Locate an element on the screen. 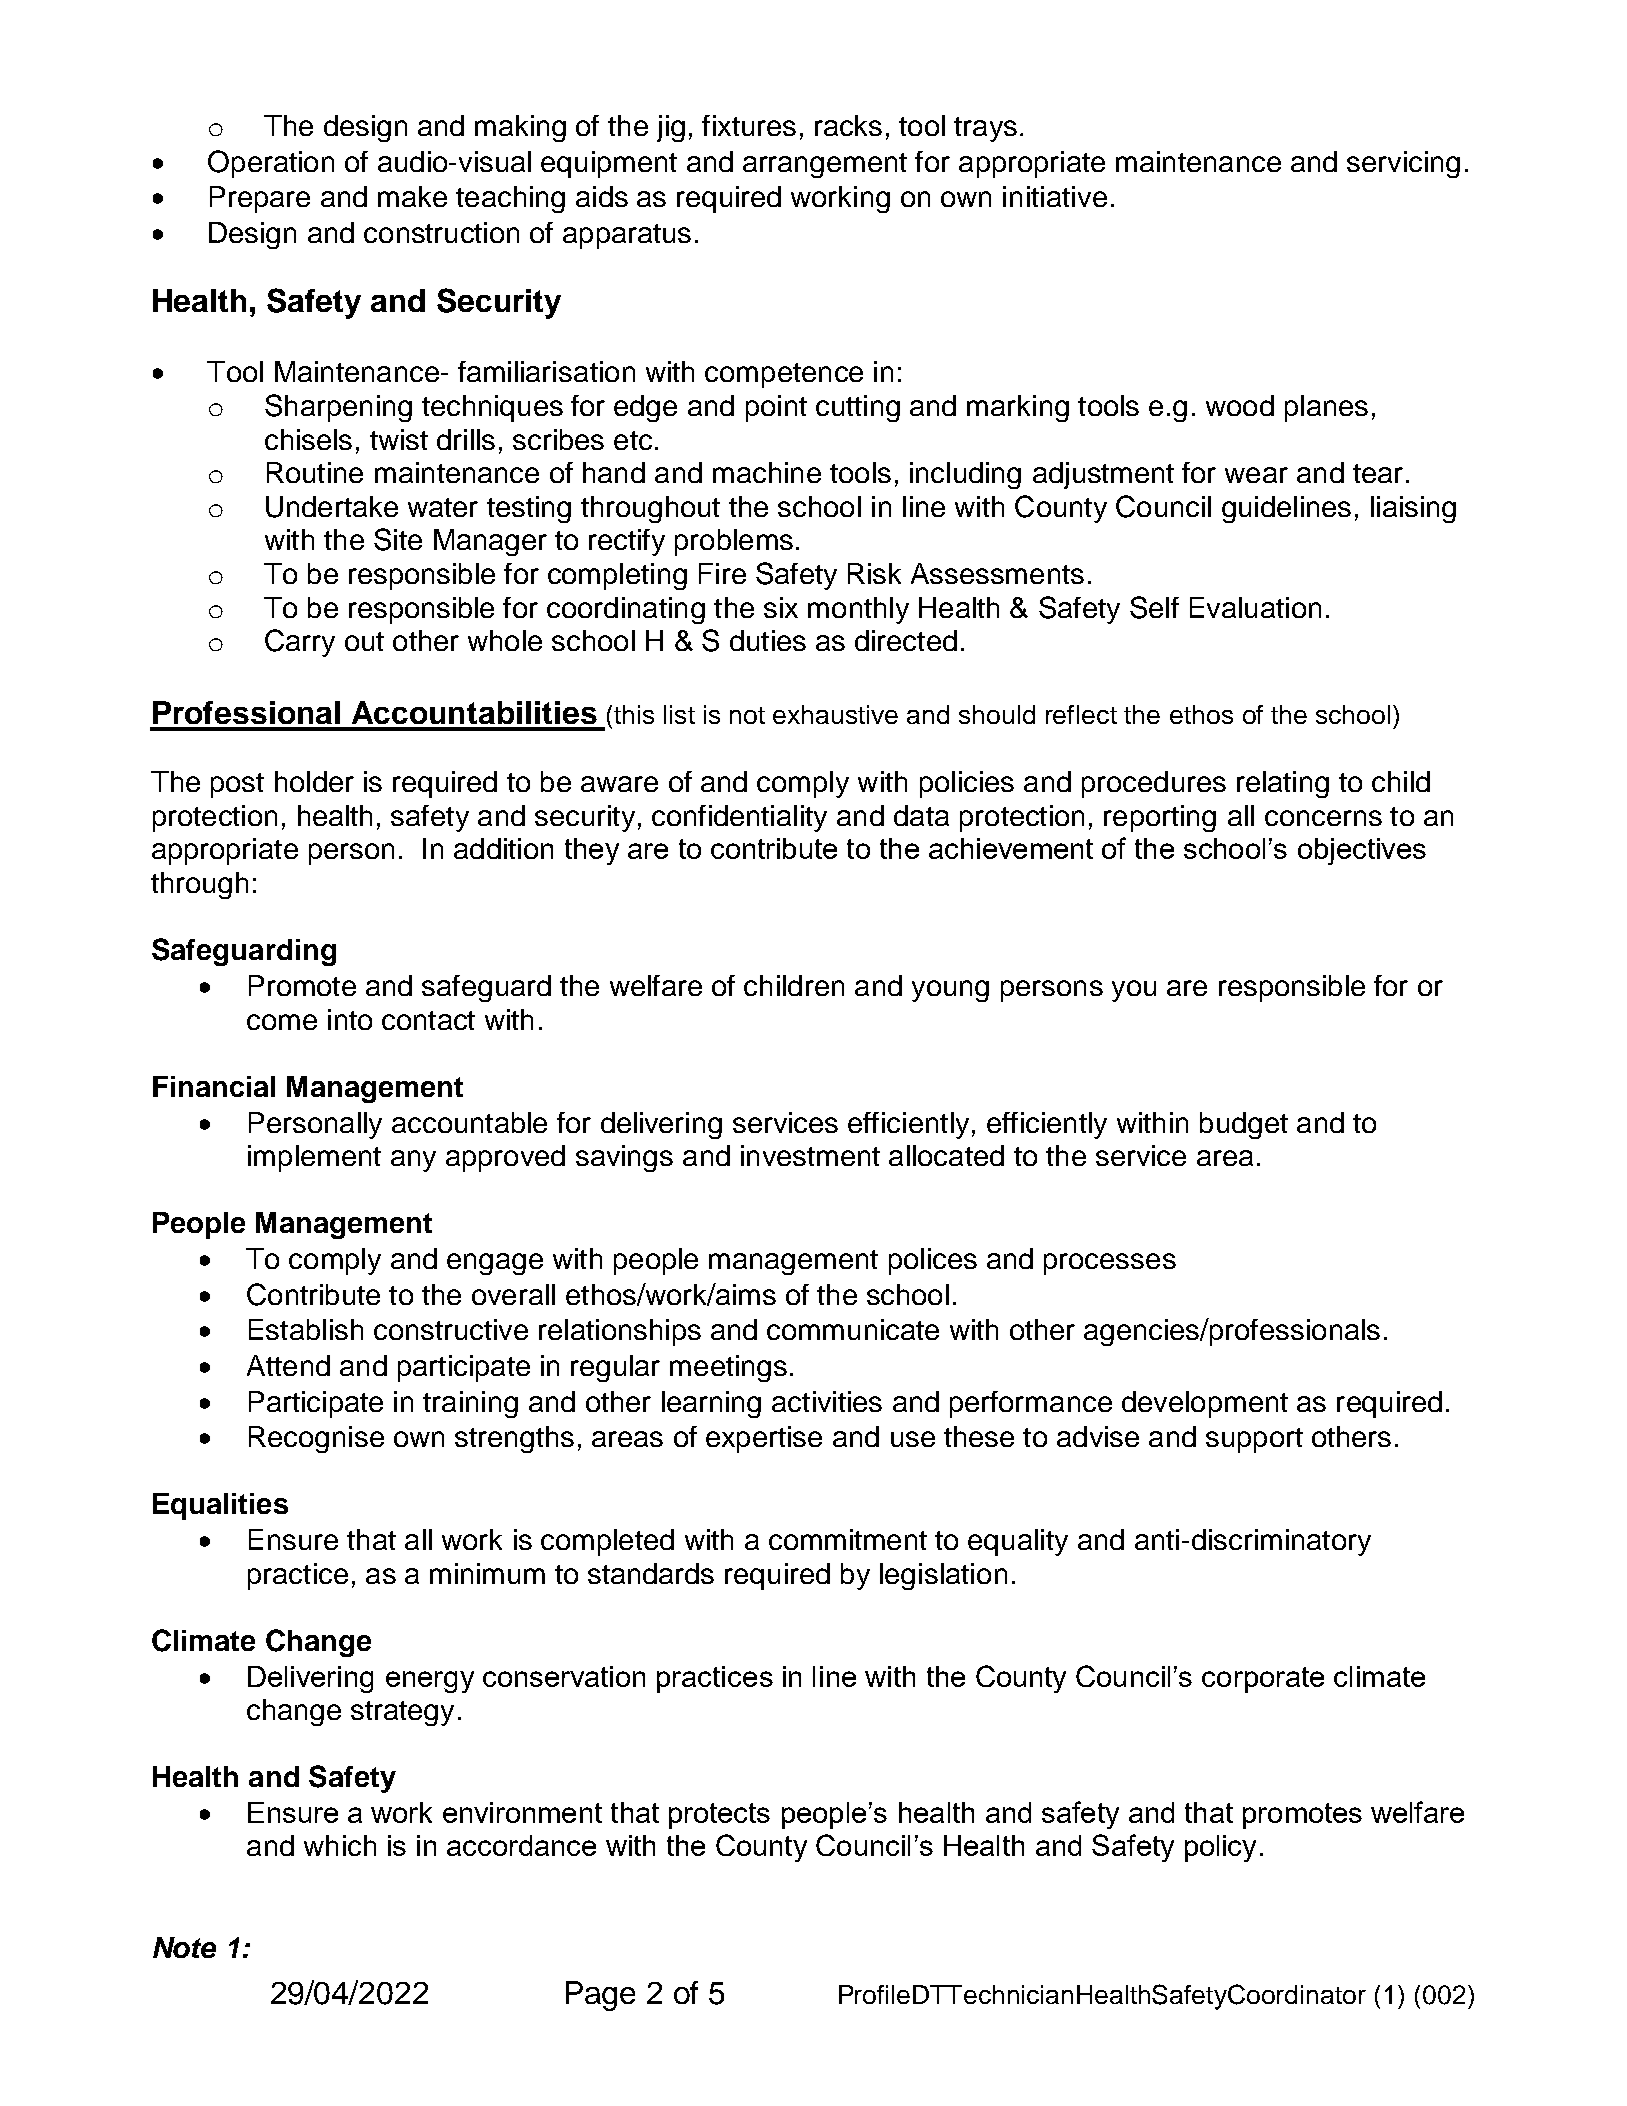 Image resolution: width=1627 pixels, height=2106 pixels. investment is located at coordinates (810, 1155).
